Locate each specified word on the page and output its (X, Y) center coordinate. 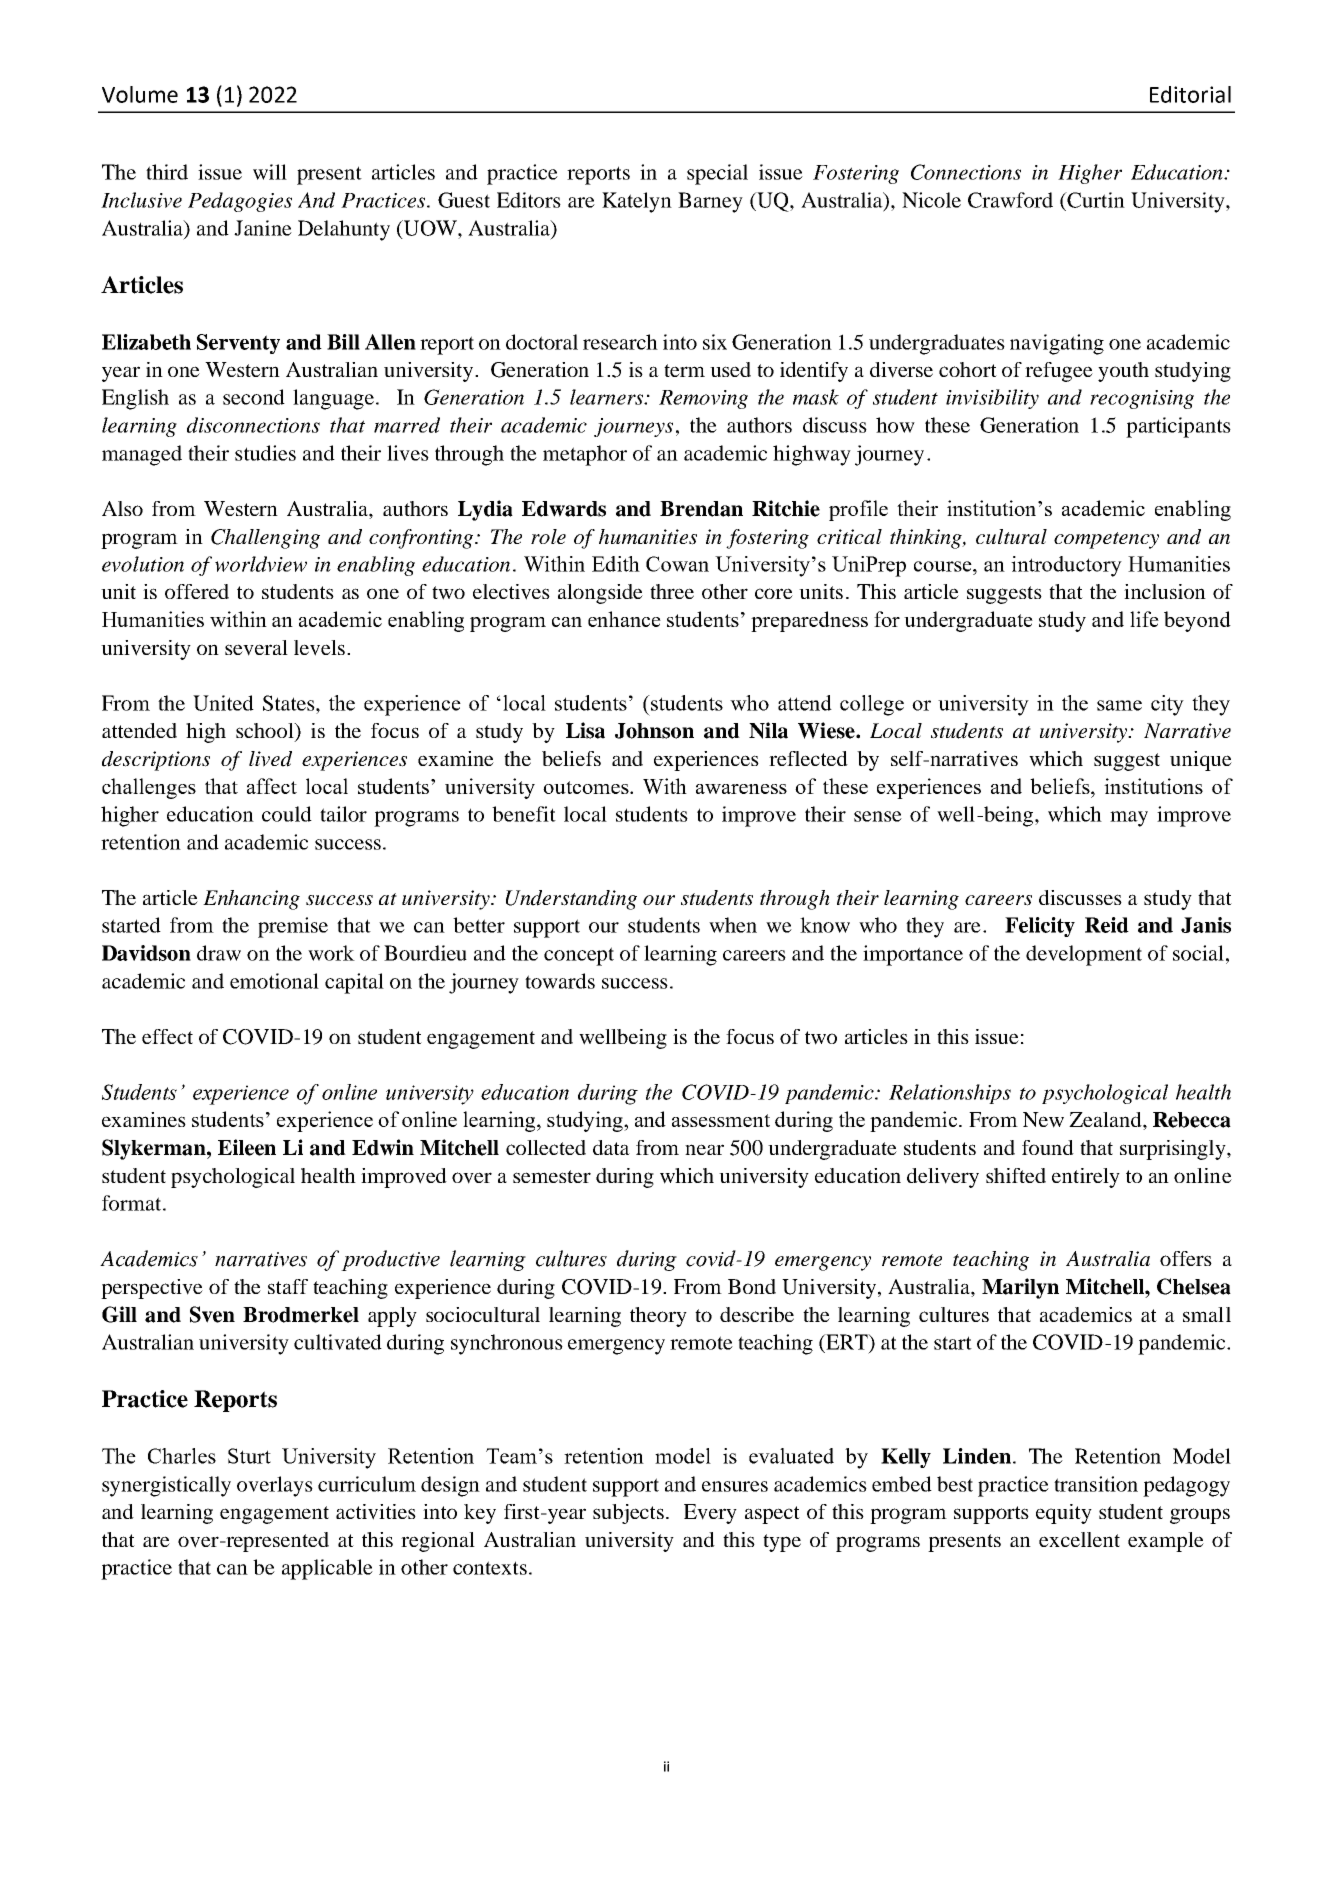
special (717, 174)
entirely (1086, 1178)
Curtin (1095, 200)
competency (1106, 540)
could (287, 814)
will (270, 172)
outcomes (587, 787)
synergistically (166, 1486)
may (1129, 819)
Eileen (247, 1147)
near (704, 1149)
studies (265, 453)
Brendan (701, 509)
